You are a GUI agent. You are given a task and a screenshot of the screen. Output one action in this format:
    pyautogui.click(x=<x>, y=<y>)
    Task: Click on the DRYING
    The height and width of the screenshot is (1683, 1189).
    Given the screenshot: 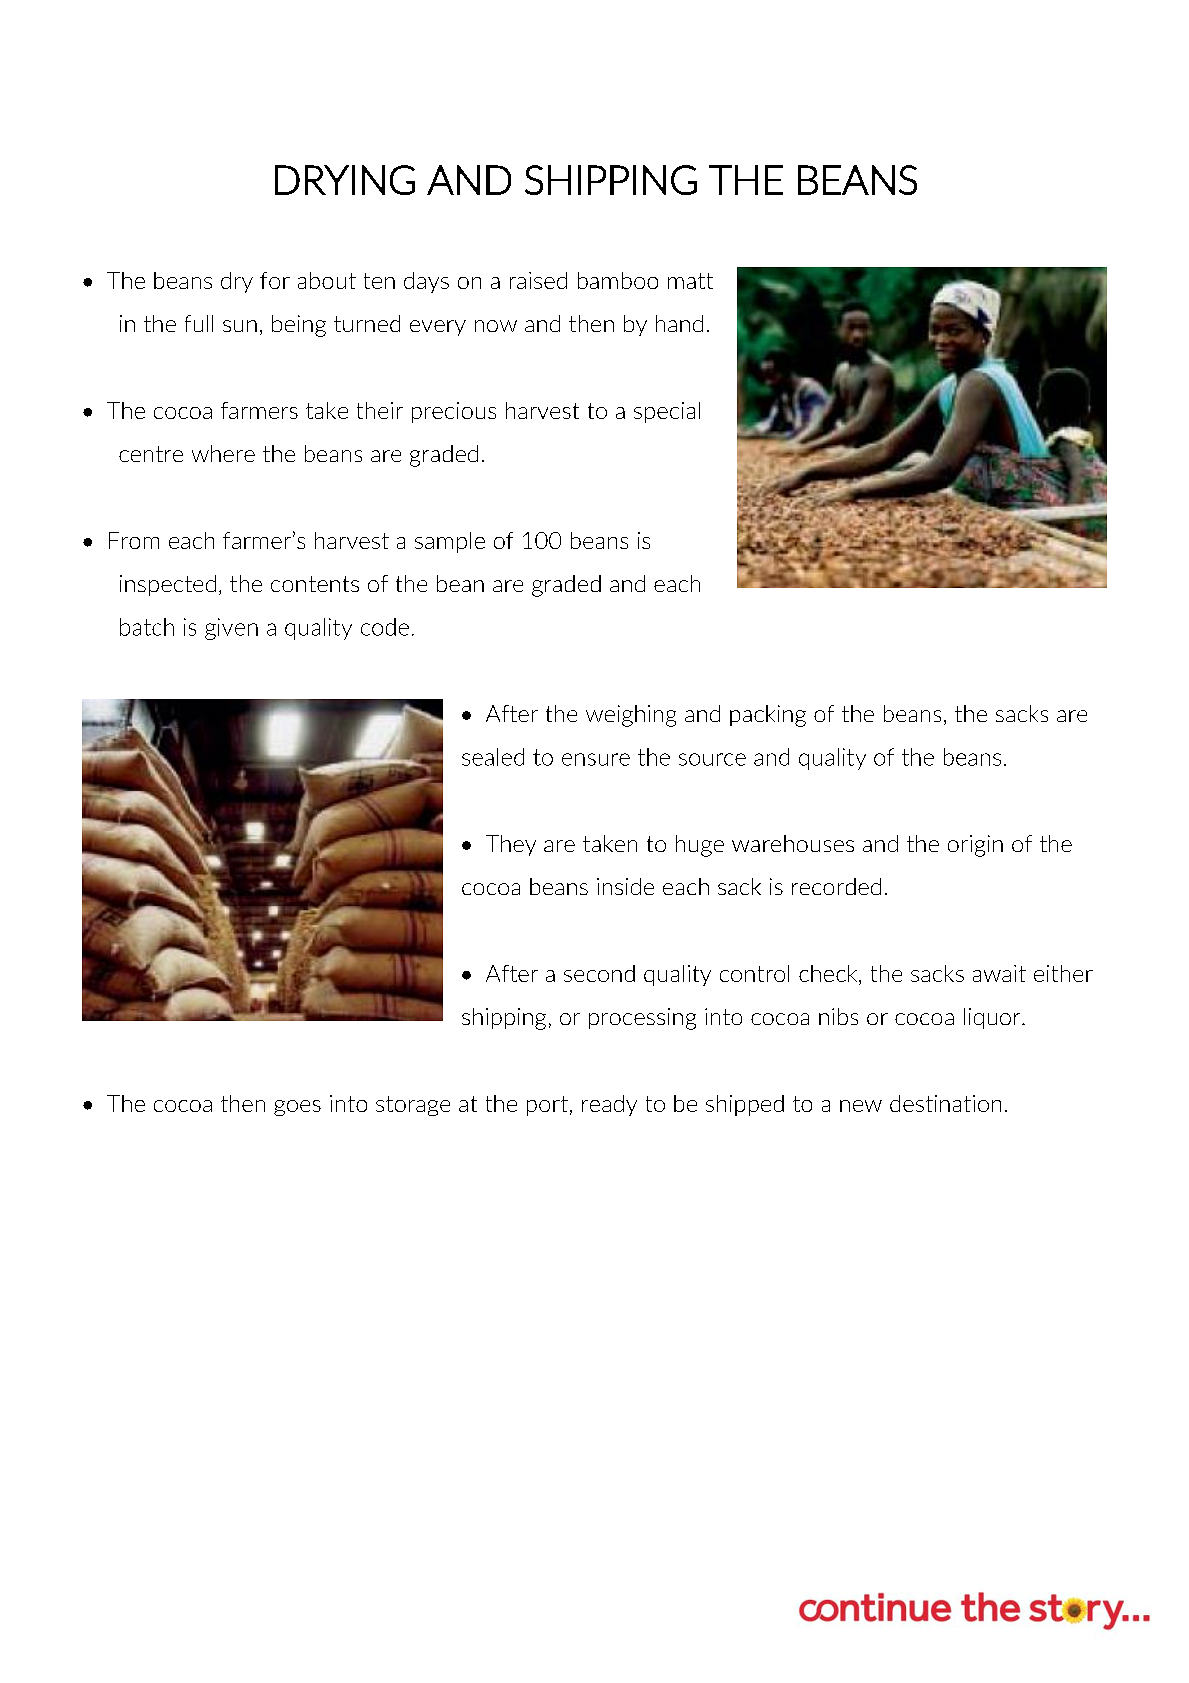 What is the action you would take?
    pyautogui.click(x=345, y=180)
